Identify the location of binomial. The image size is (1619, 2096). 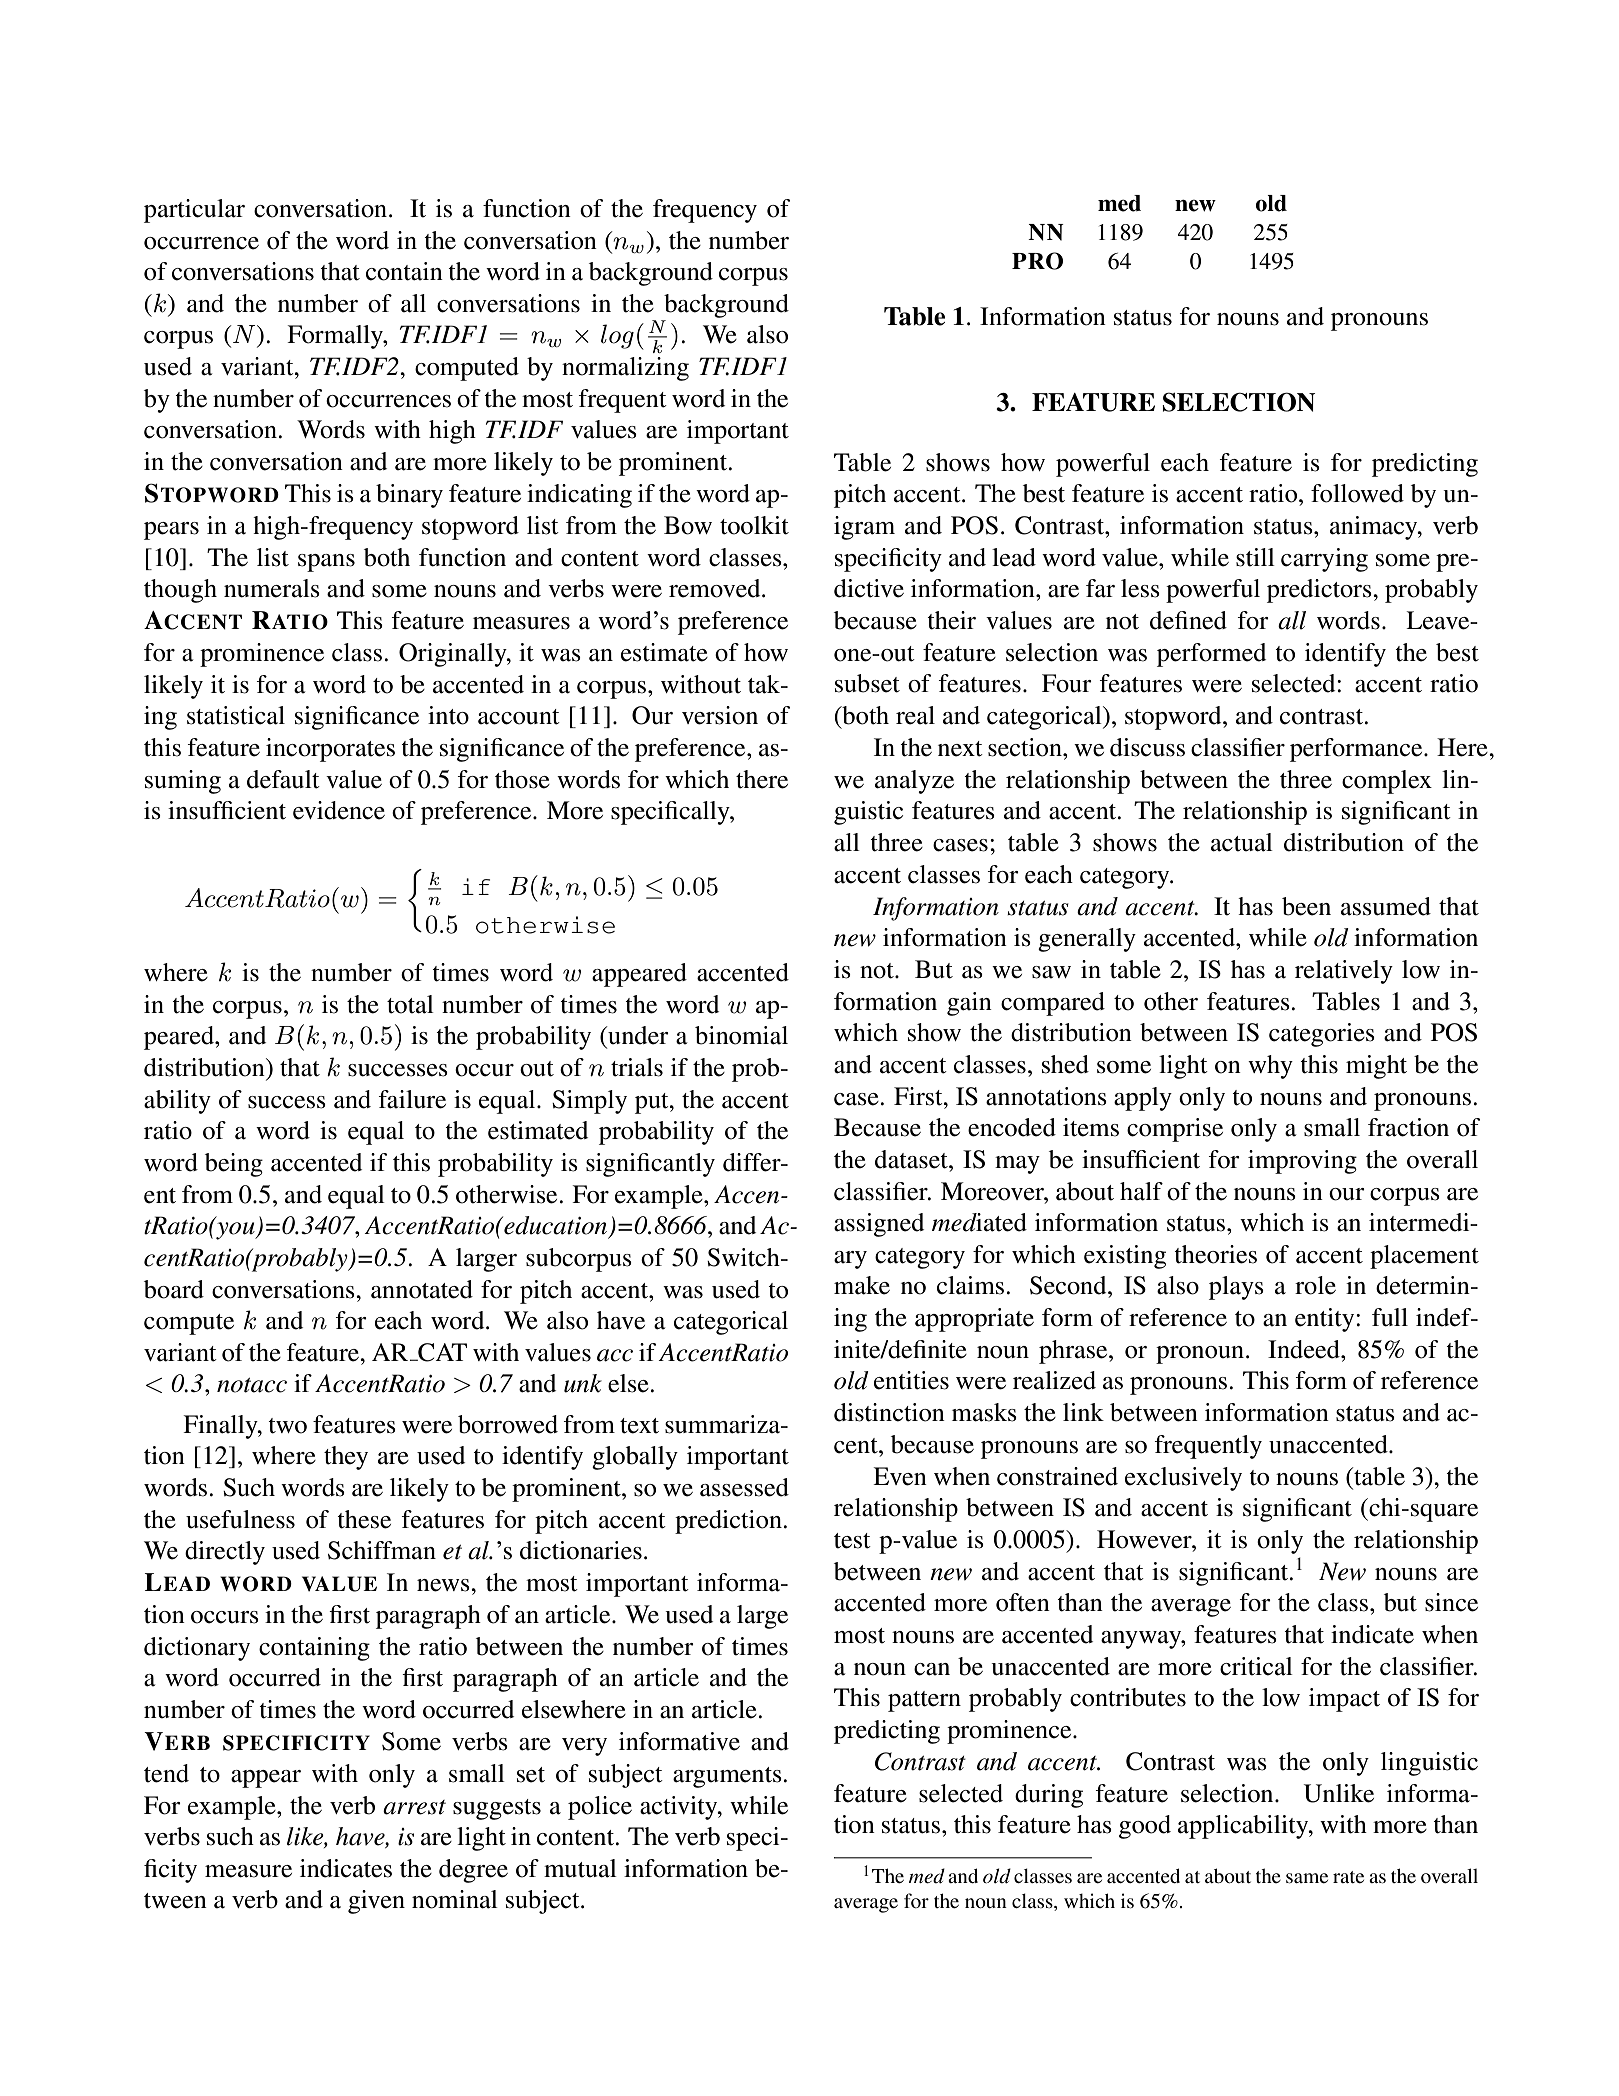
(741, 1035).
